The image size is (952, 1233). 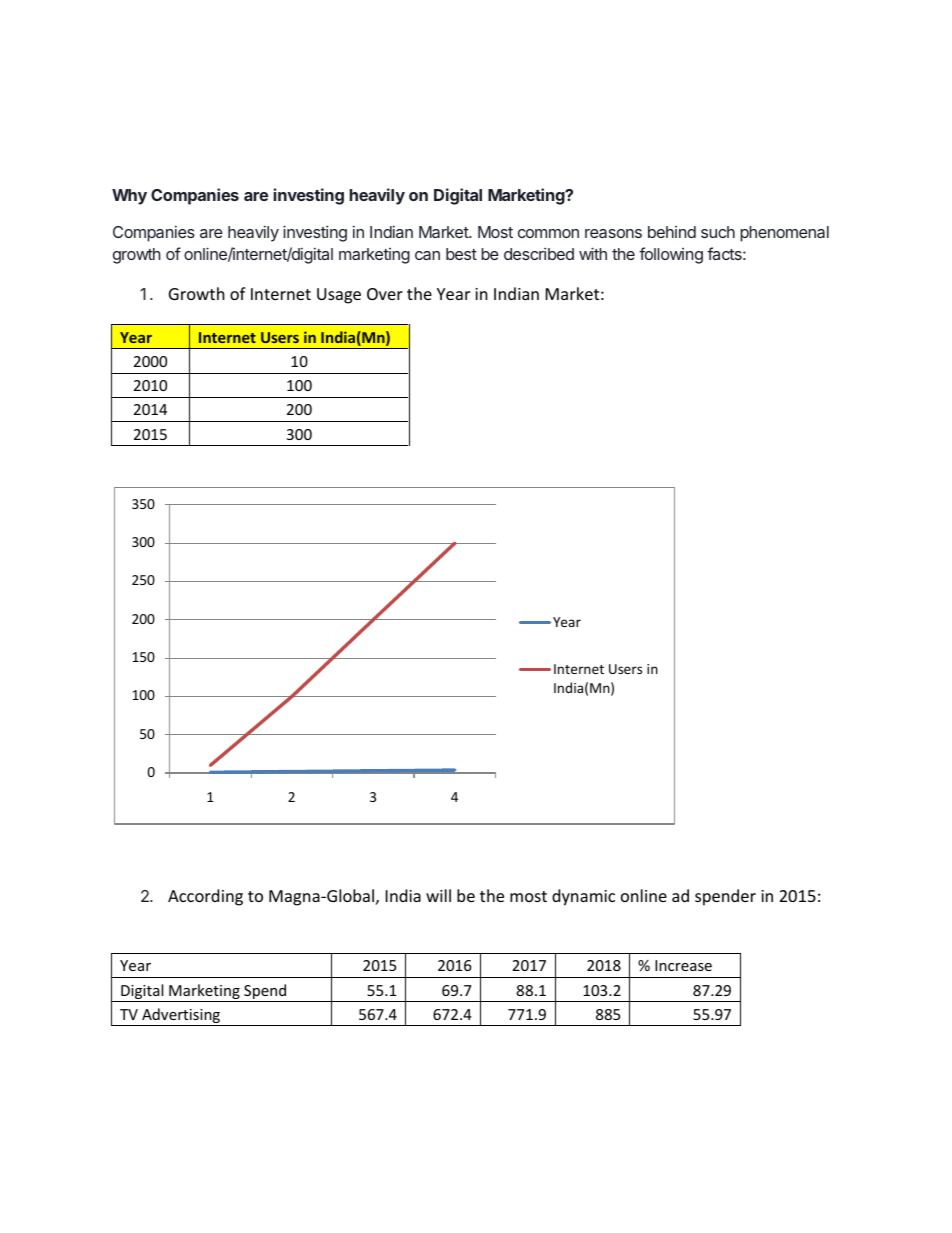 I want to click on Over, so click(x=385, y=294).
